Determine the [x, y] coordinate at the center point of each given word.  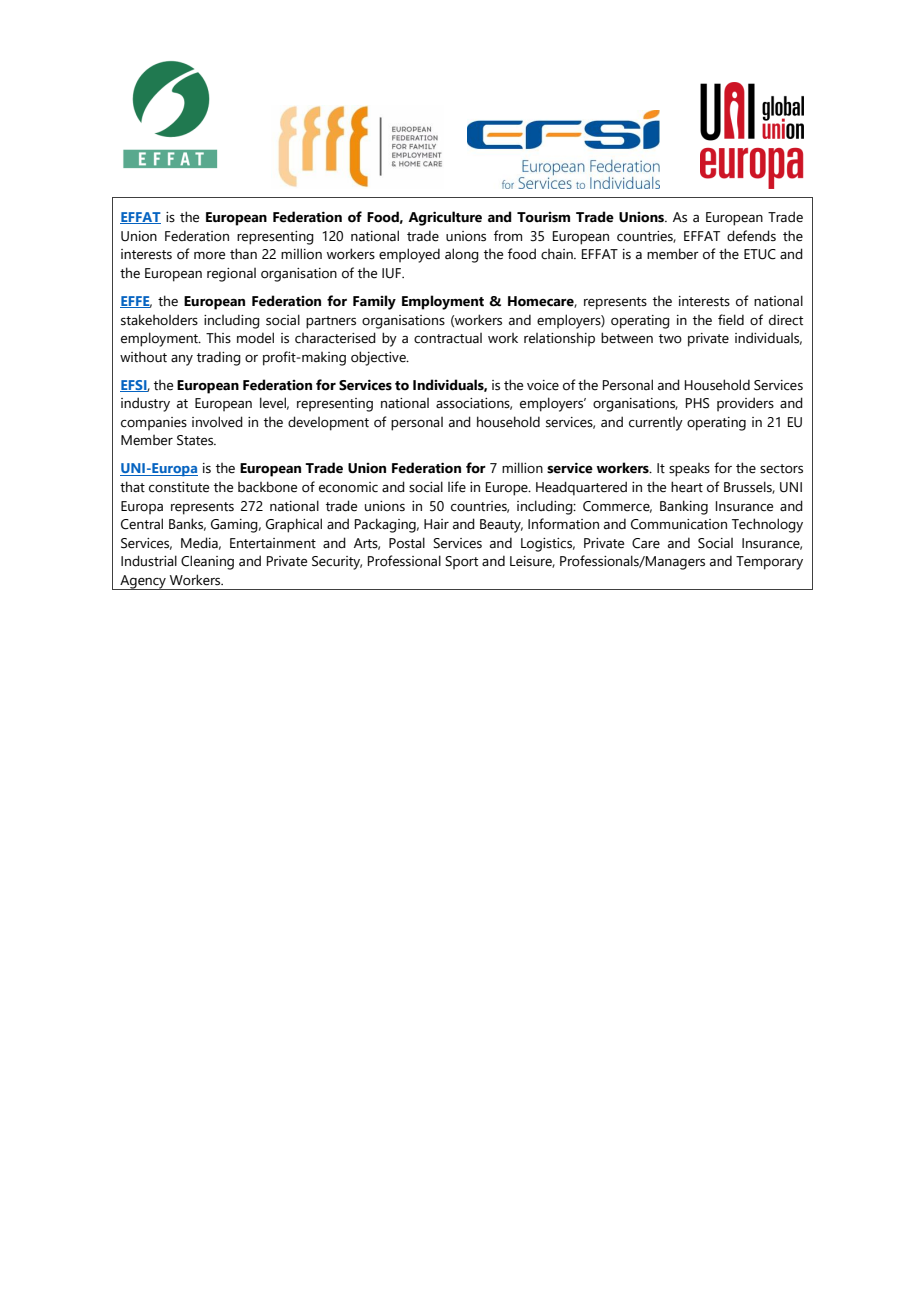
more [209, 255]
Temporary [769, 563]
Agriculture [445, 218]
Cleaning [207, 562]
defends [751, 236]
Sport [461, 562]
